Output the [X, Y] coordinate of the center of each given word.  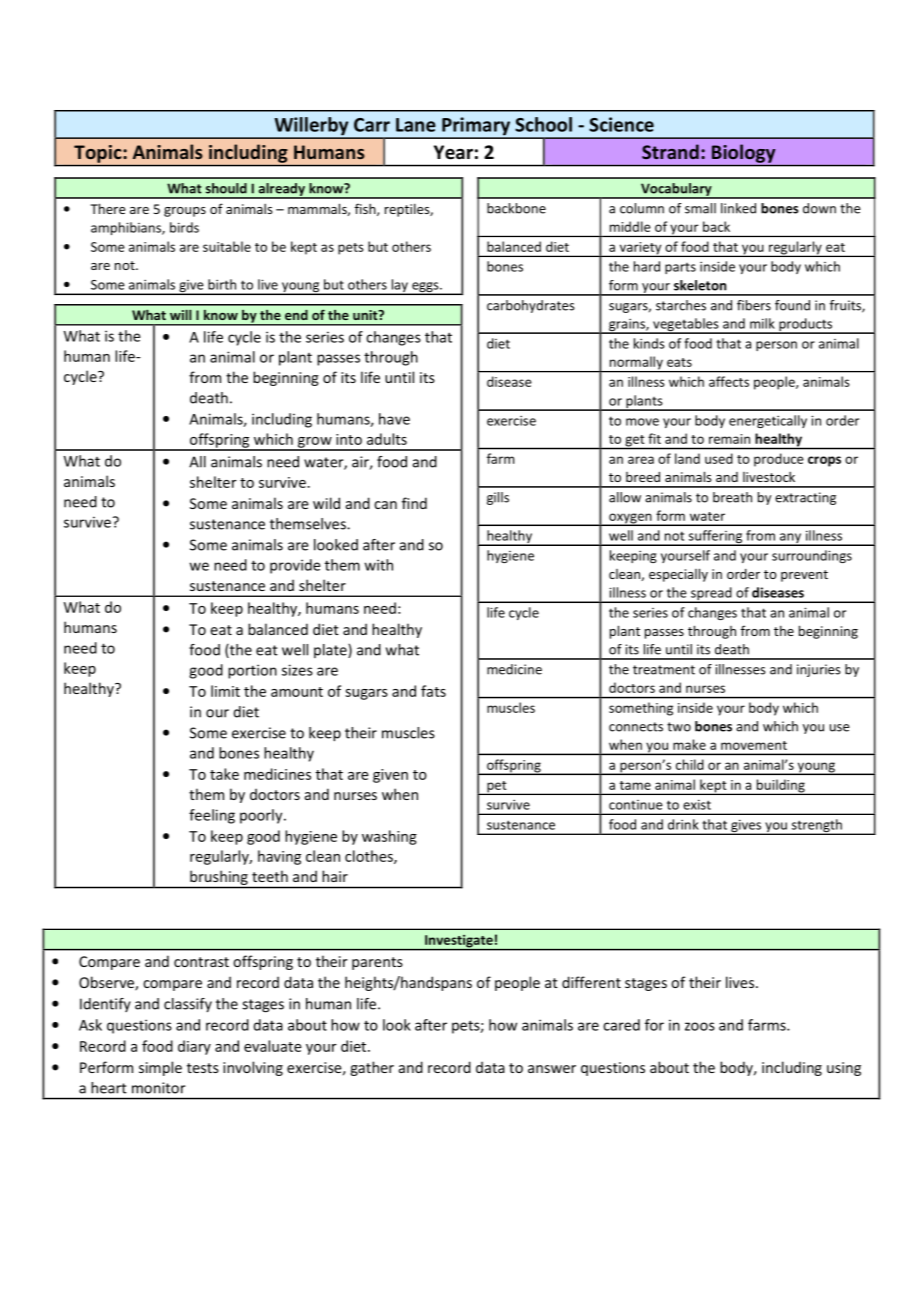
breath [732, 497]
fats [433, 691]
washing [389, 837]
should [226, 188]
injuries [819, 670]
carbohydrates [531, 306]
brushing [219, 879]
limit [225, 691]
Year [453, 152]
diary [194, 1047]
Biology [743, 153]
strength [816, 827]
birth [222, 284]
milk [762, 323]
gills [498, 498]
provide [295, 566]
